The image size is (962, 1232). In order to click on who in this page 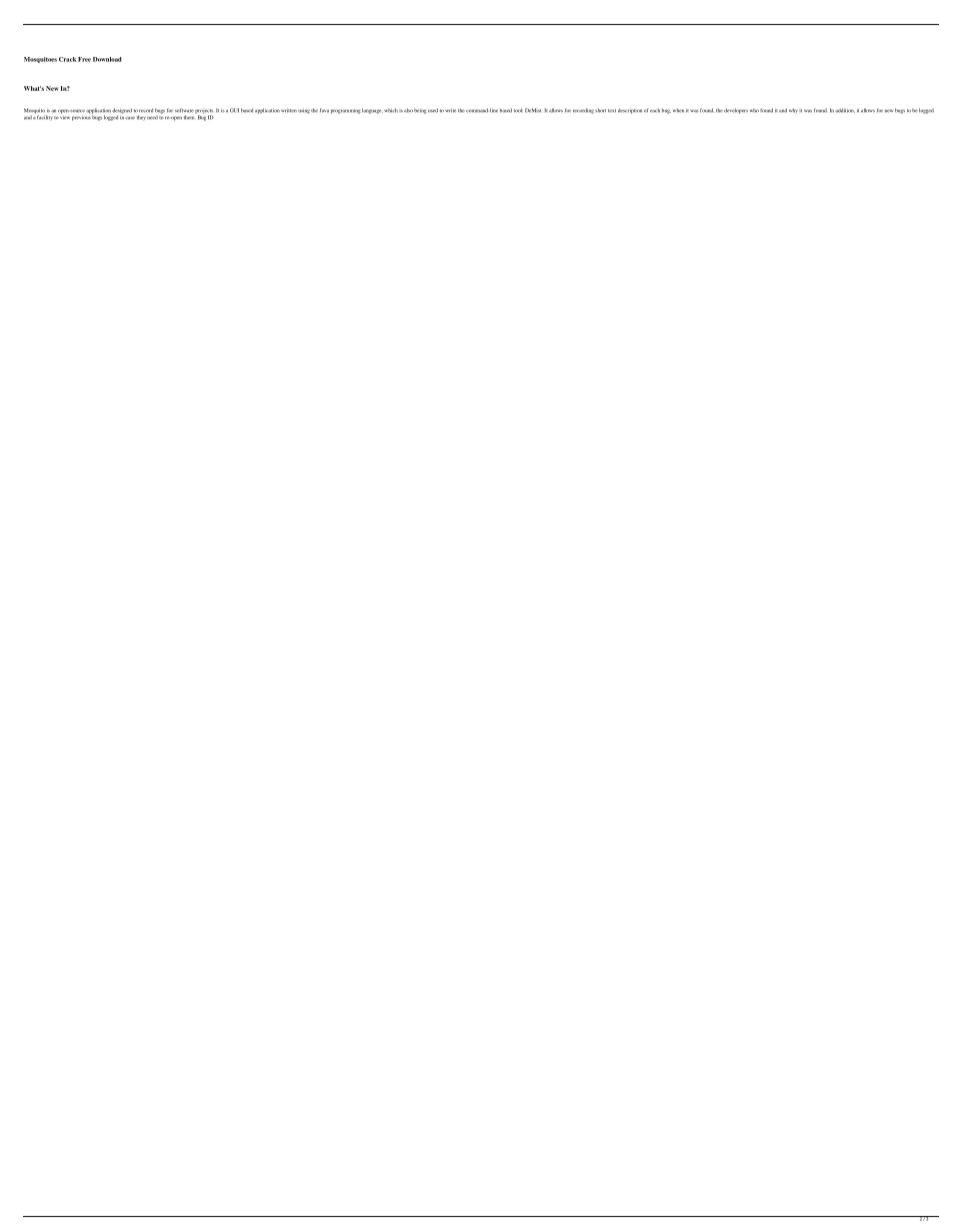, I will do `click(754, 110)`.
